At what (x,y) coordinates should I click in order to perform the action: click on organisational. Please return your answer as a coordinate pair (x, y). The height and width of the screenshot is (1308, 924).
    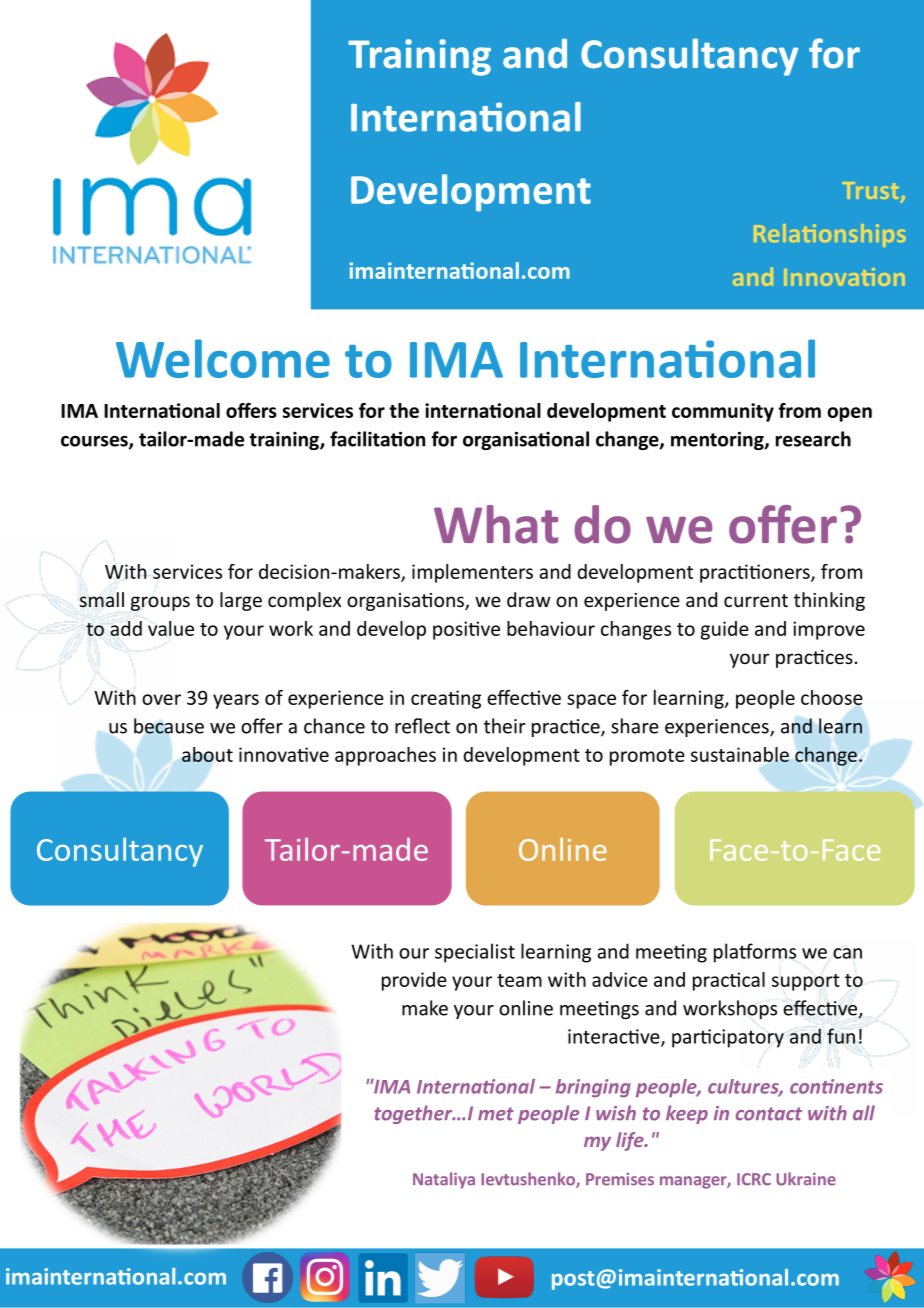
    Looking at the image, I should click on (526, 440).
